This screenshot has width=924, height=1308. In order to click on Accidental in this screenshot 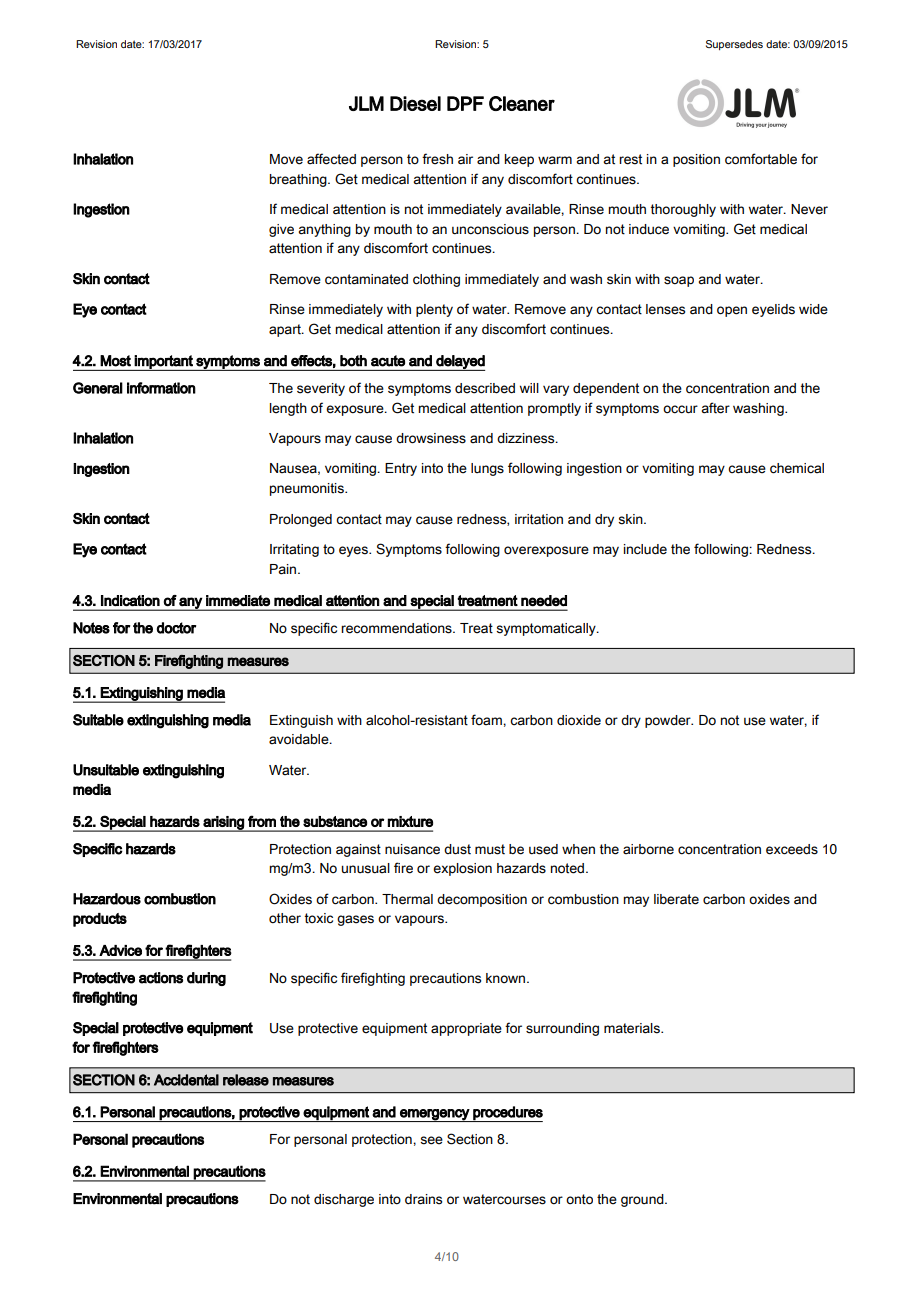, I will do `click(186, 1080)`.
